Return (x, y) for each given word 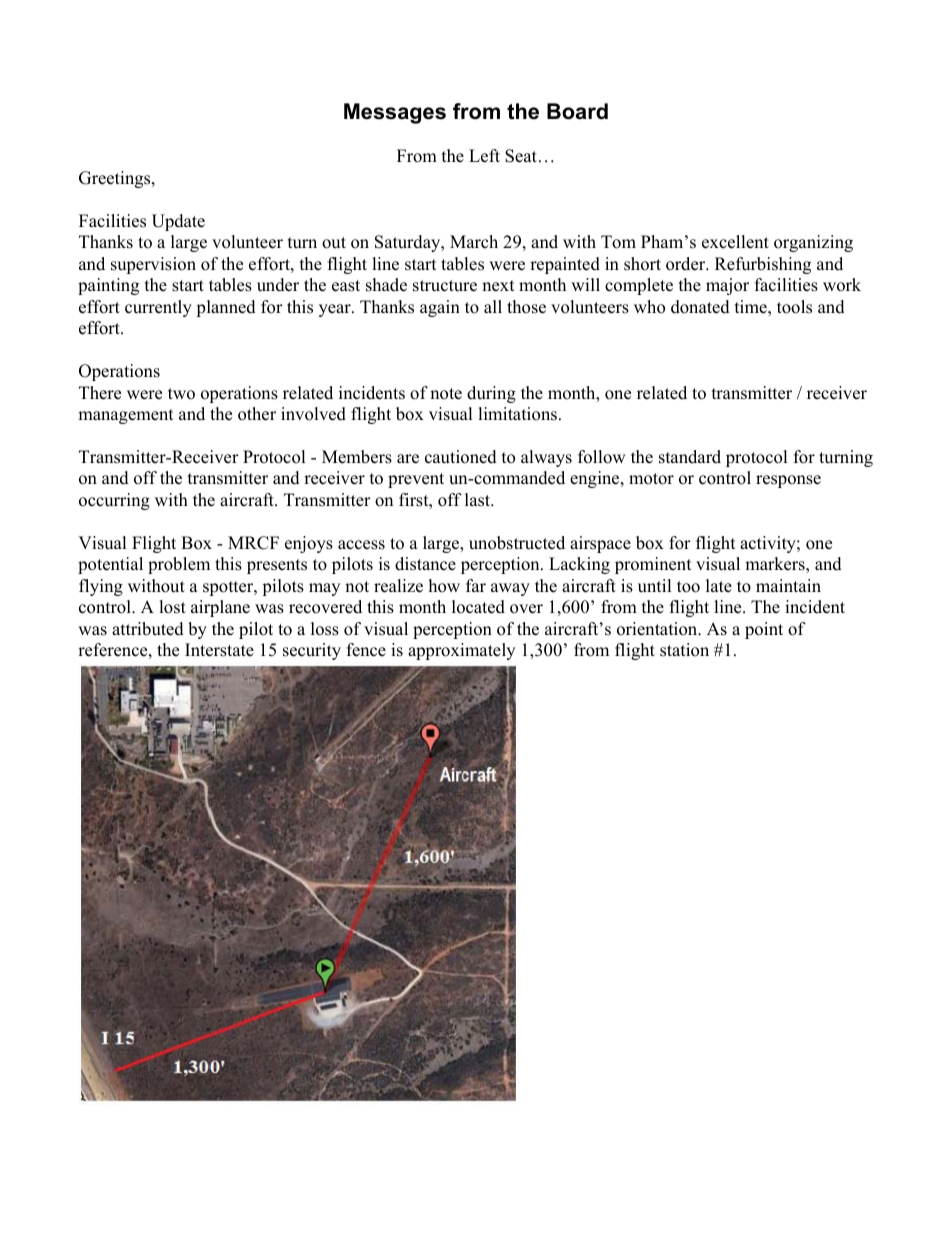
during (491, 394)
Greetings (116, 179)
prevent (416, 480)
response (788, 481)
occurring (114, 501)
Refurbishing (763, 265)
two (181, 394)
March (474, 242)
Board (577, 111)
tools (794, 307)
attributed (148, 629)
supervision (153, 265)
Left (484, 156)
